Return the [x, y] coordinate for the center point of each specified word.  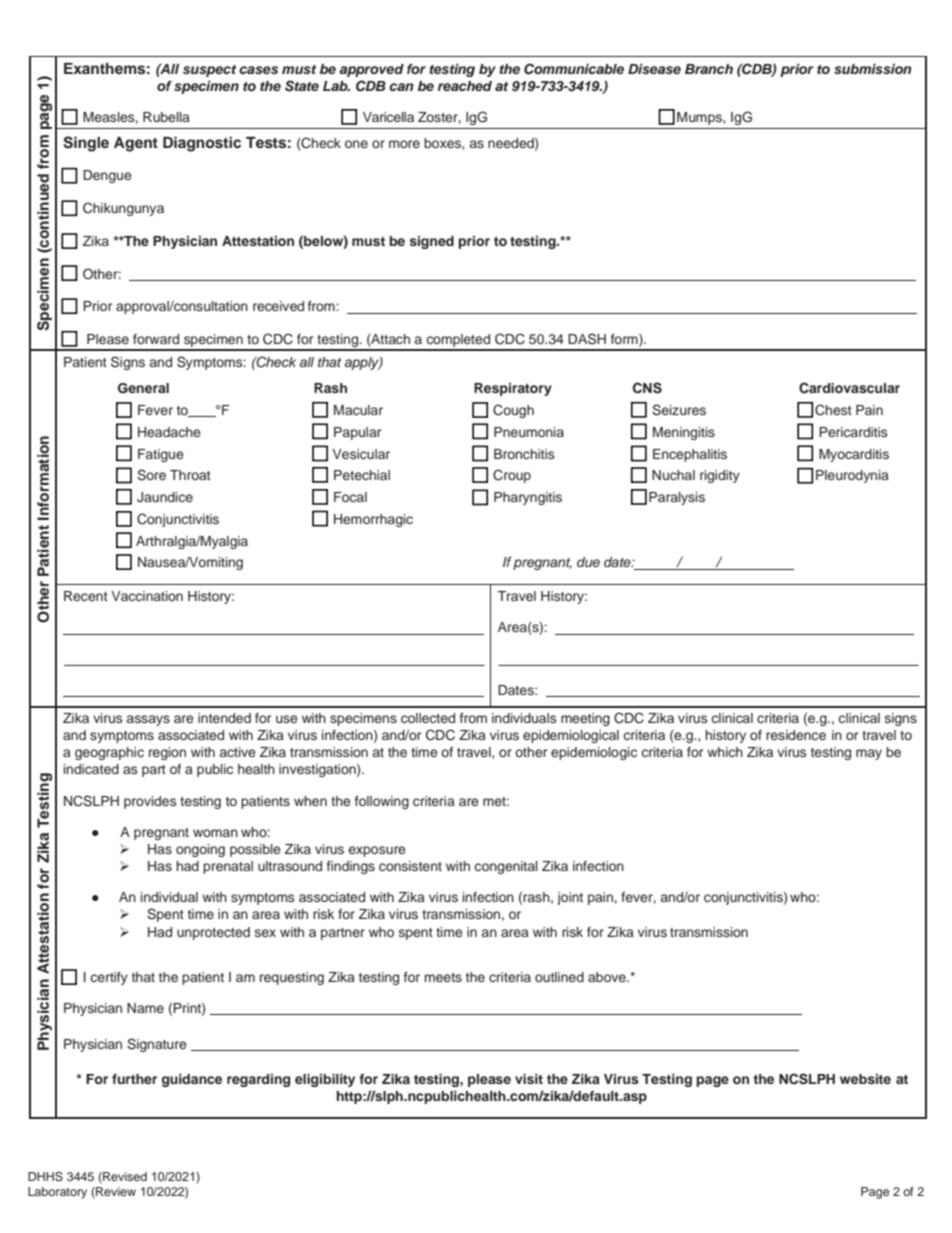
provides [150, 802]
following [382, 802]
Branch [709, 69]
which [725, 752]
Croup [512, 476]
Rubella [166, 117]
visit [529, 1079]
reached [465, 86]
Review [115, 1192]
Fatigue [161, 455]
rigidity [720, 476]
